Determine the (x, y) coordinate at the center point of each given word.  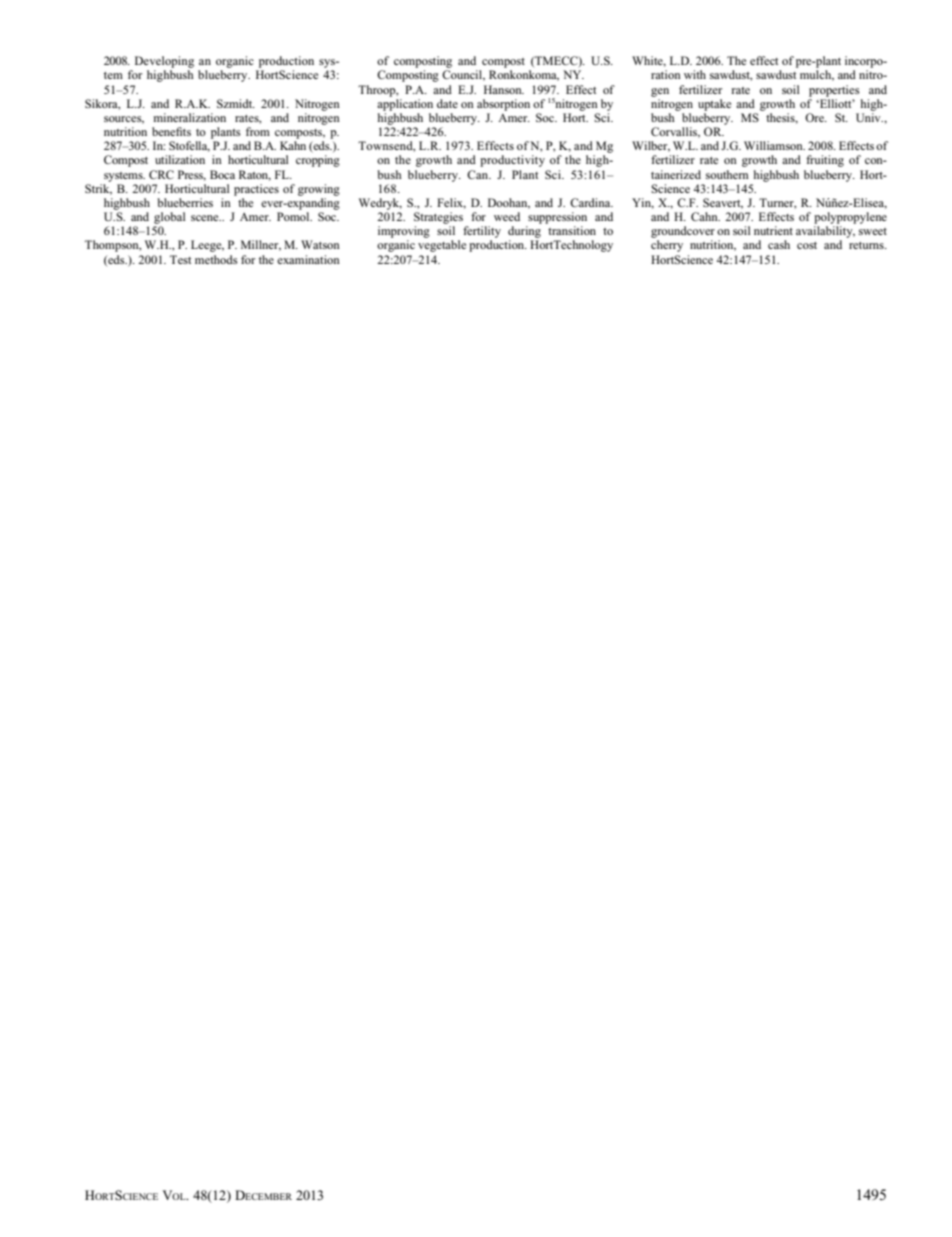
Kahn (293, 145)
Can (479, 174)
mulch (817, 75)
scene (206, 218)
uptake (714, 105)
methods (216, 259)
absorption (503, 105)
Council (463, 75)
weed (507, 216)
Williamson (774, 145)
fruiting (825, 161)
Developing (164, 62)
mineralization (190, 117)
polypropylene (850, 218)
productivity (512, 161)
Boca (222, 174)
